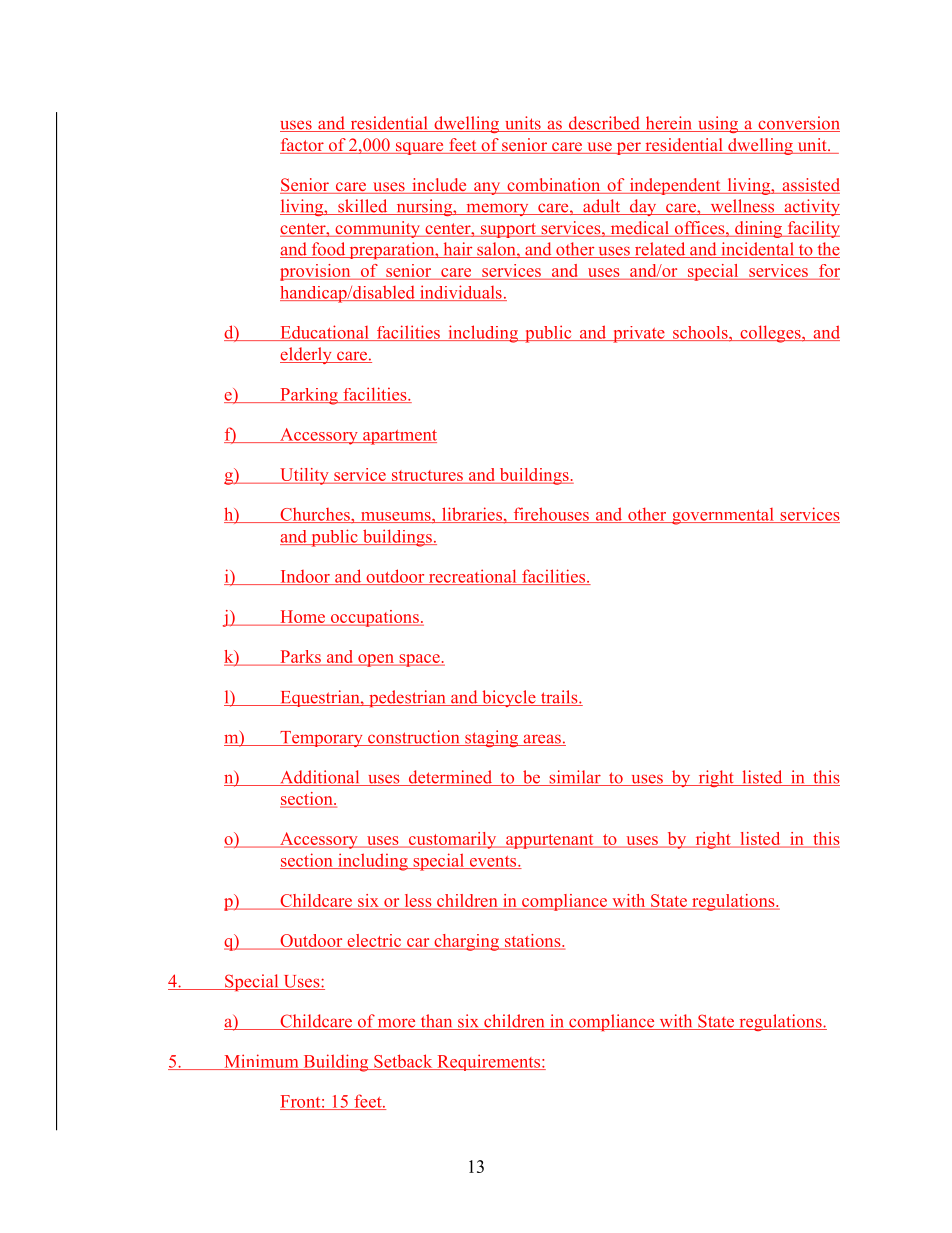 Image resolution: width=952 pixels, height=1233 pixels. Describe the element at coordinates (303, 146) in the screenshot. I see `factor` at that location.
